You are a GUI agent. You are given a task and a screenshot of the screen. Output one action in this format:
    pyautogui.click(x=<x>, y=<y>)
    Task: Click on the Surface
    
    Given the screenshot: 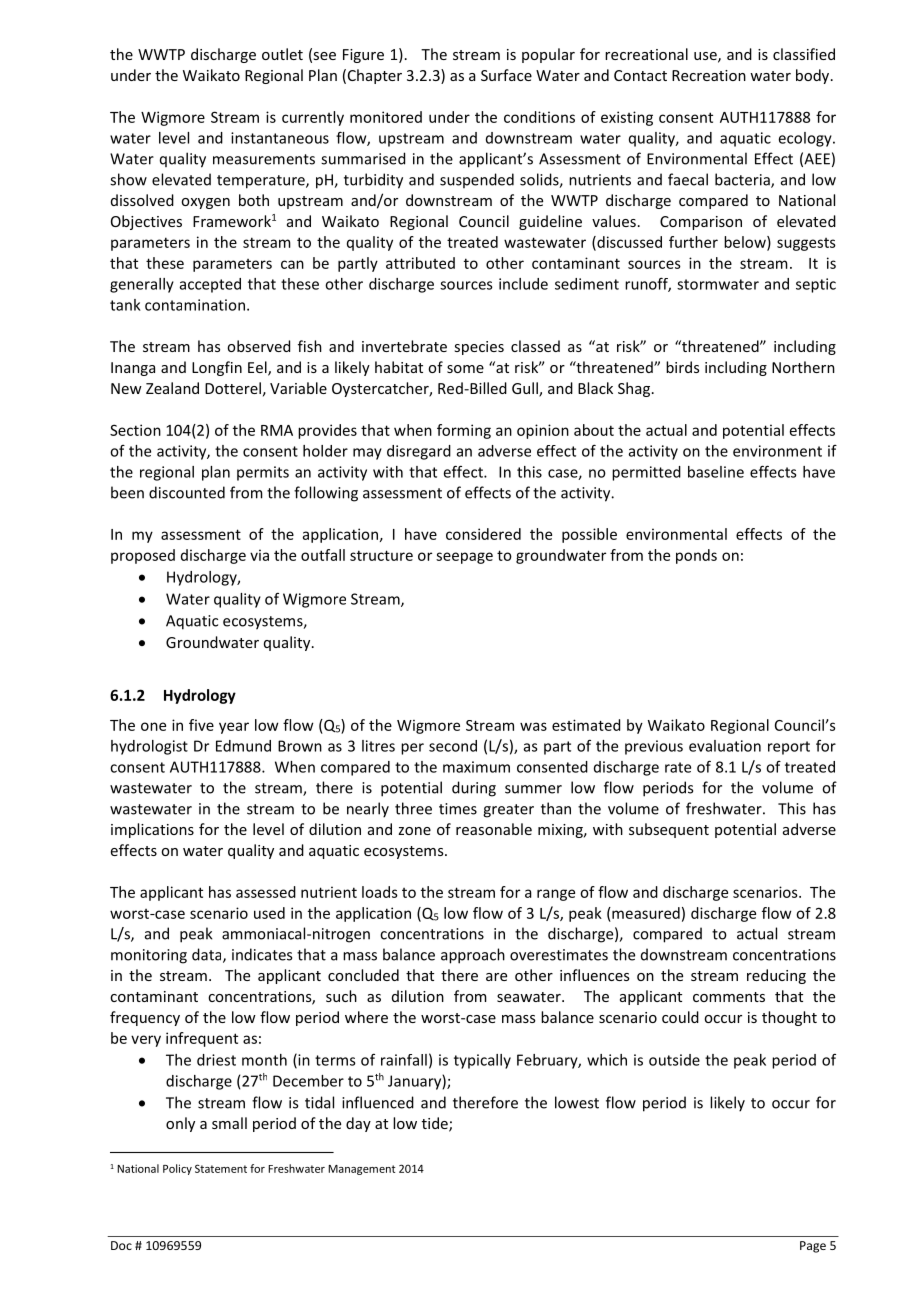 What is the action you would take?
    pyautogui.click(x=506, y=75)
